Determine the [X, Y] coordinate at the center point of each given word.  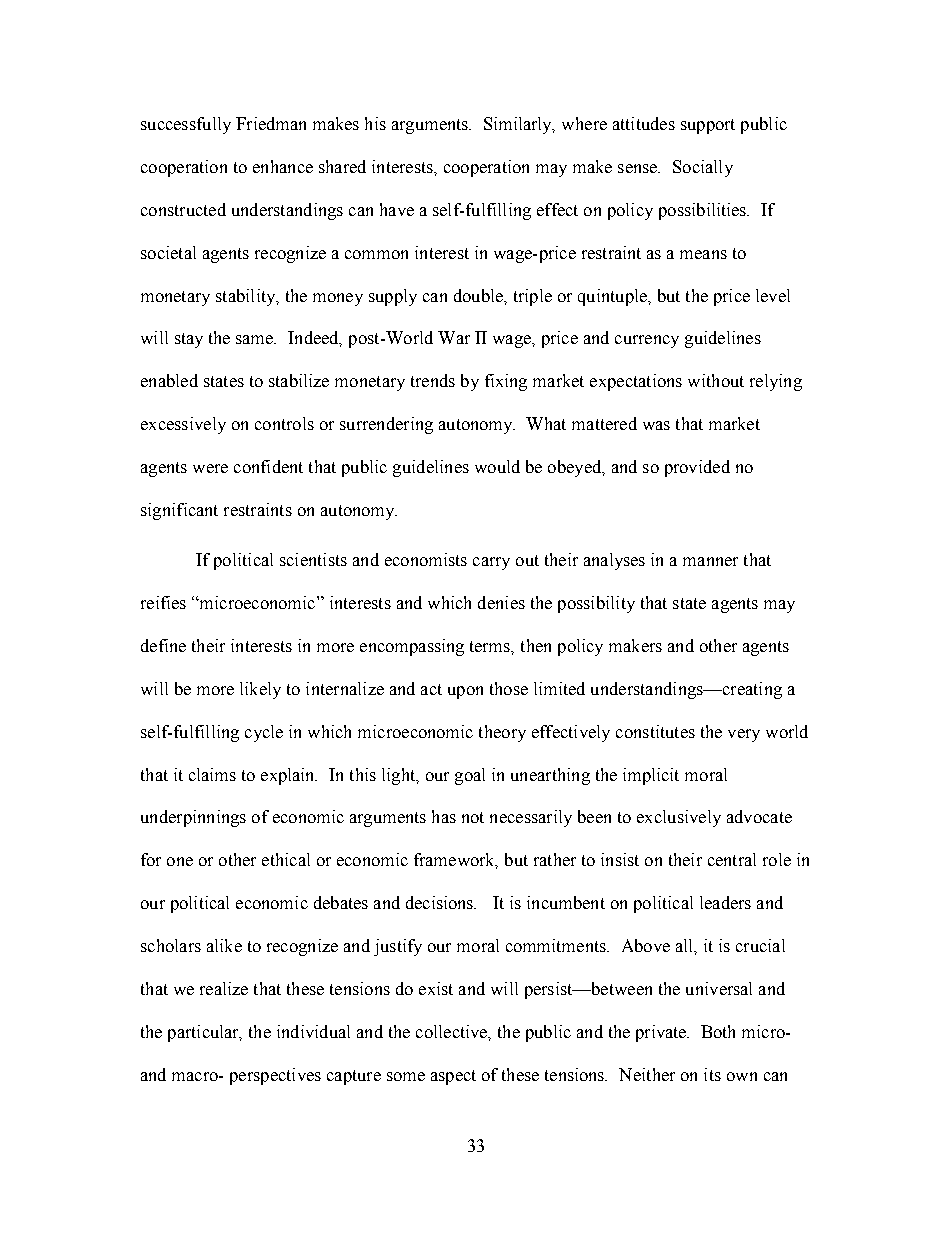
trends [433, 380]
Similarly [519, 125]
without [716, 380]
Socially [703, 168]
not [473, 817]
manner [710, 561]
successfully [186, 125]
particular [205, 1033]
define [163, 645]
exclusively [679, 818]
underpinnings [193, 818]
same [256, 339]
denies [501, 602]
